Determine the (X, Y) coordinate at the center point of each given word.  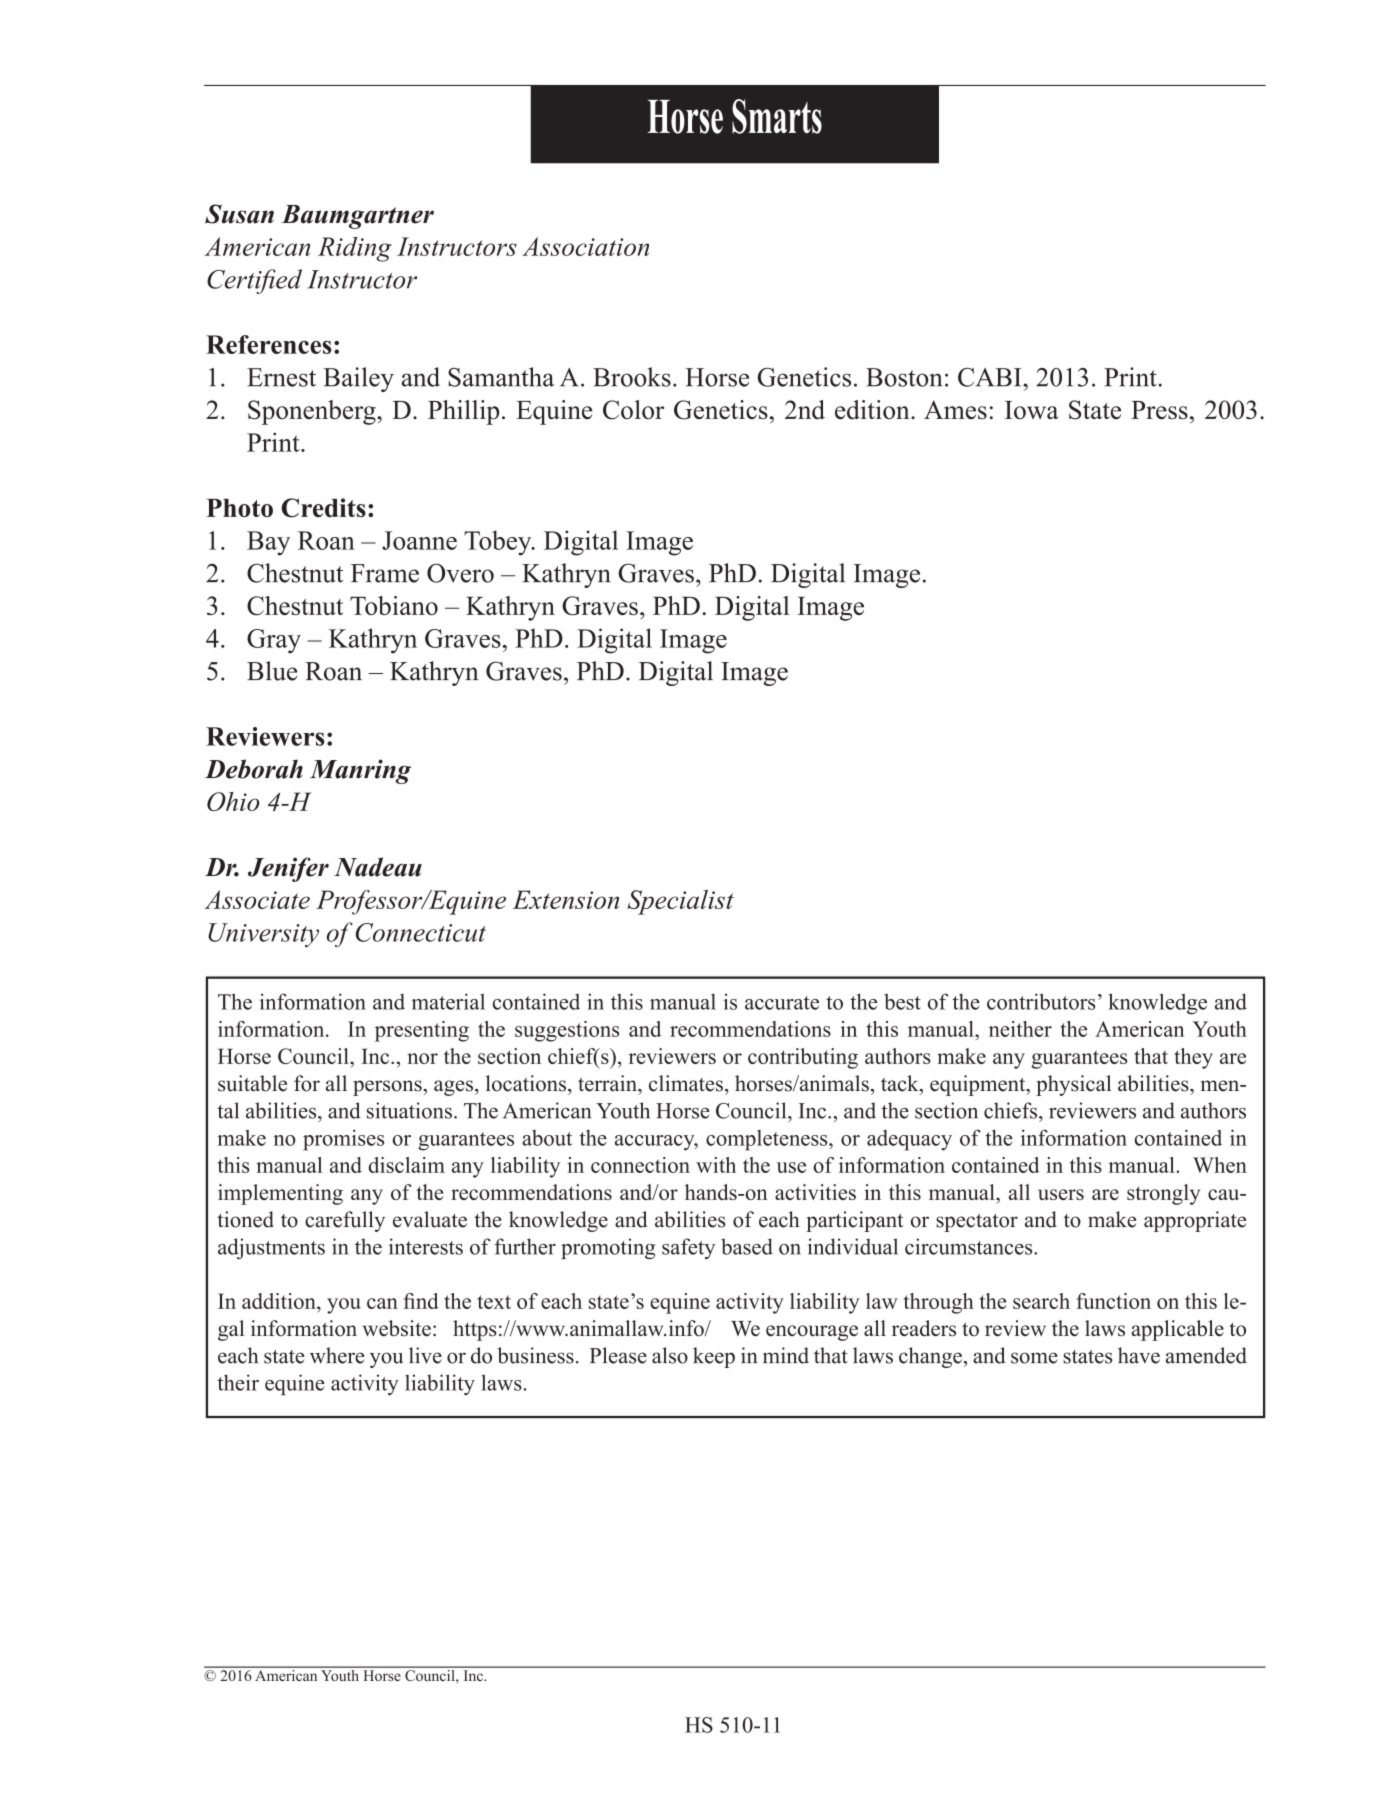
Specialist (680, 902)
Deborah (254, 769)
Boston (904, 377)
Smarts (777, 116)
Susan (239, 214)
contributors (1041, 1001)
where (337, 1355)
